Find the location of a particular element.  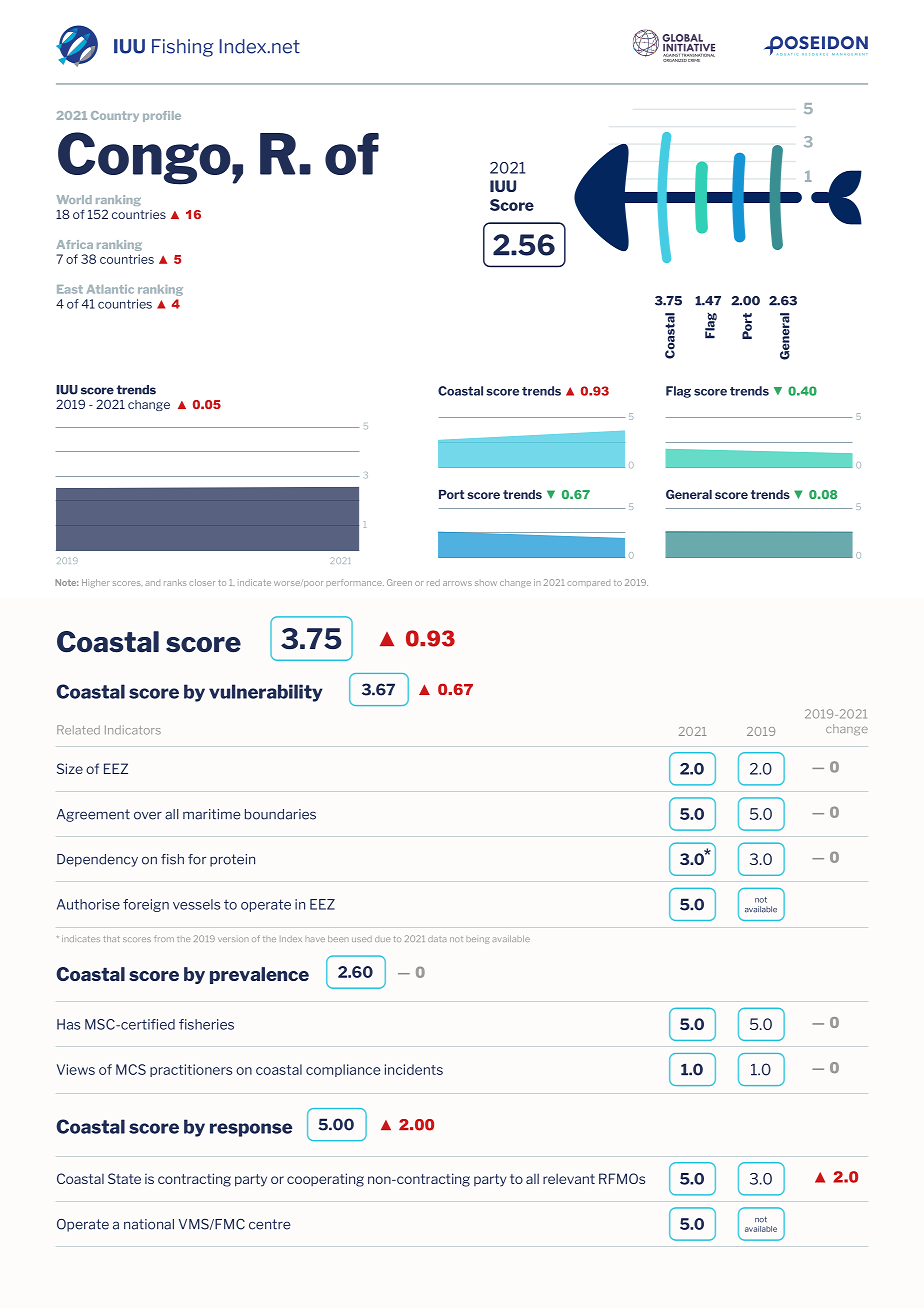

show is located at coordinates (486, 583).
